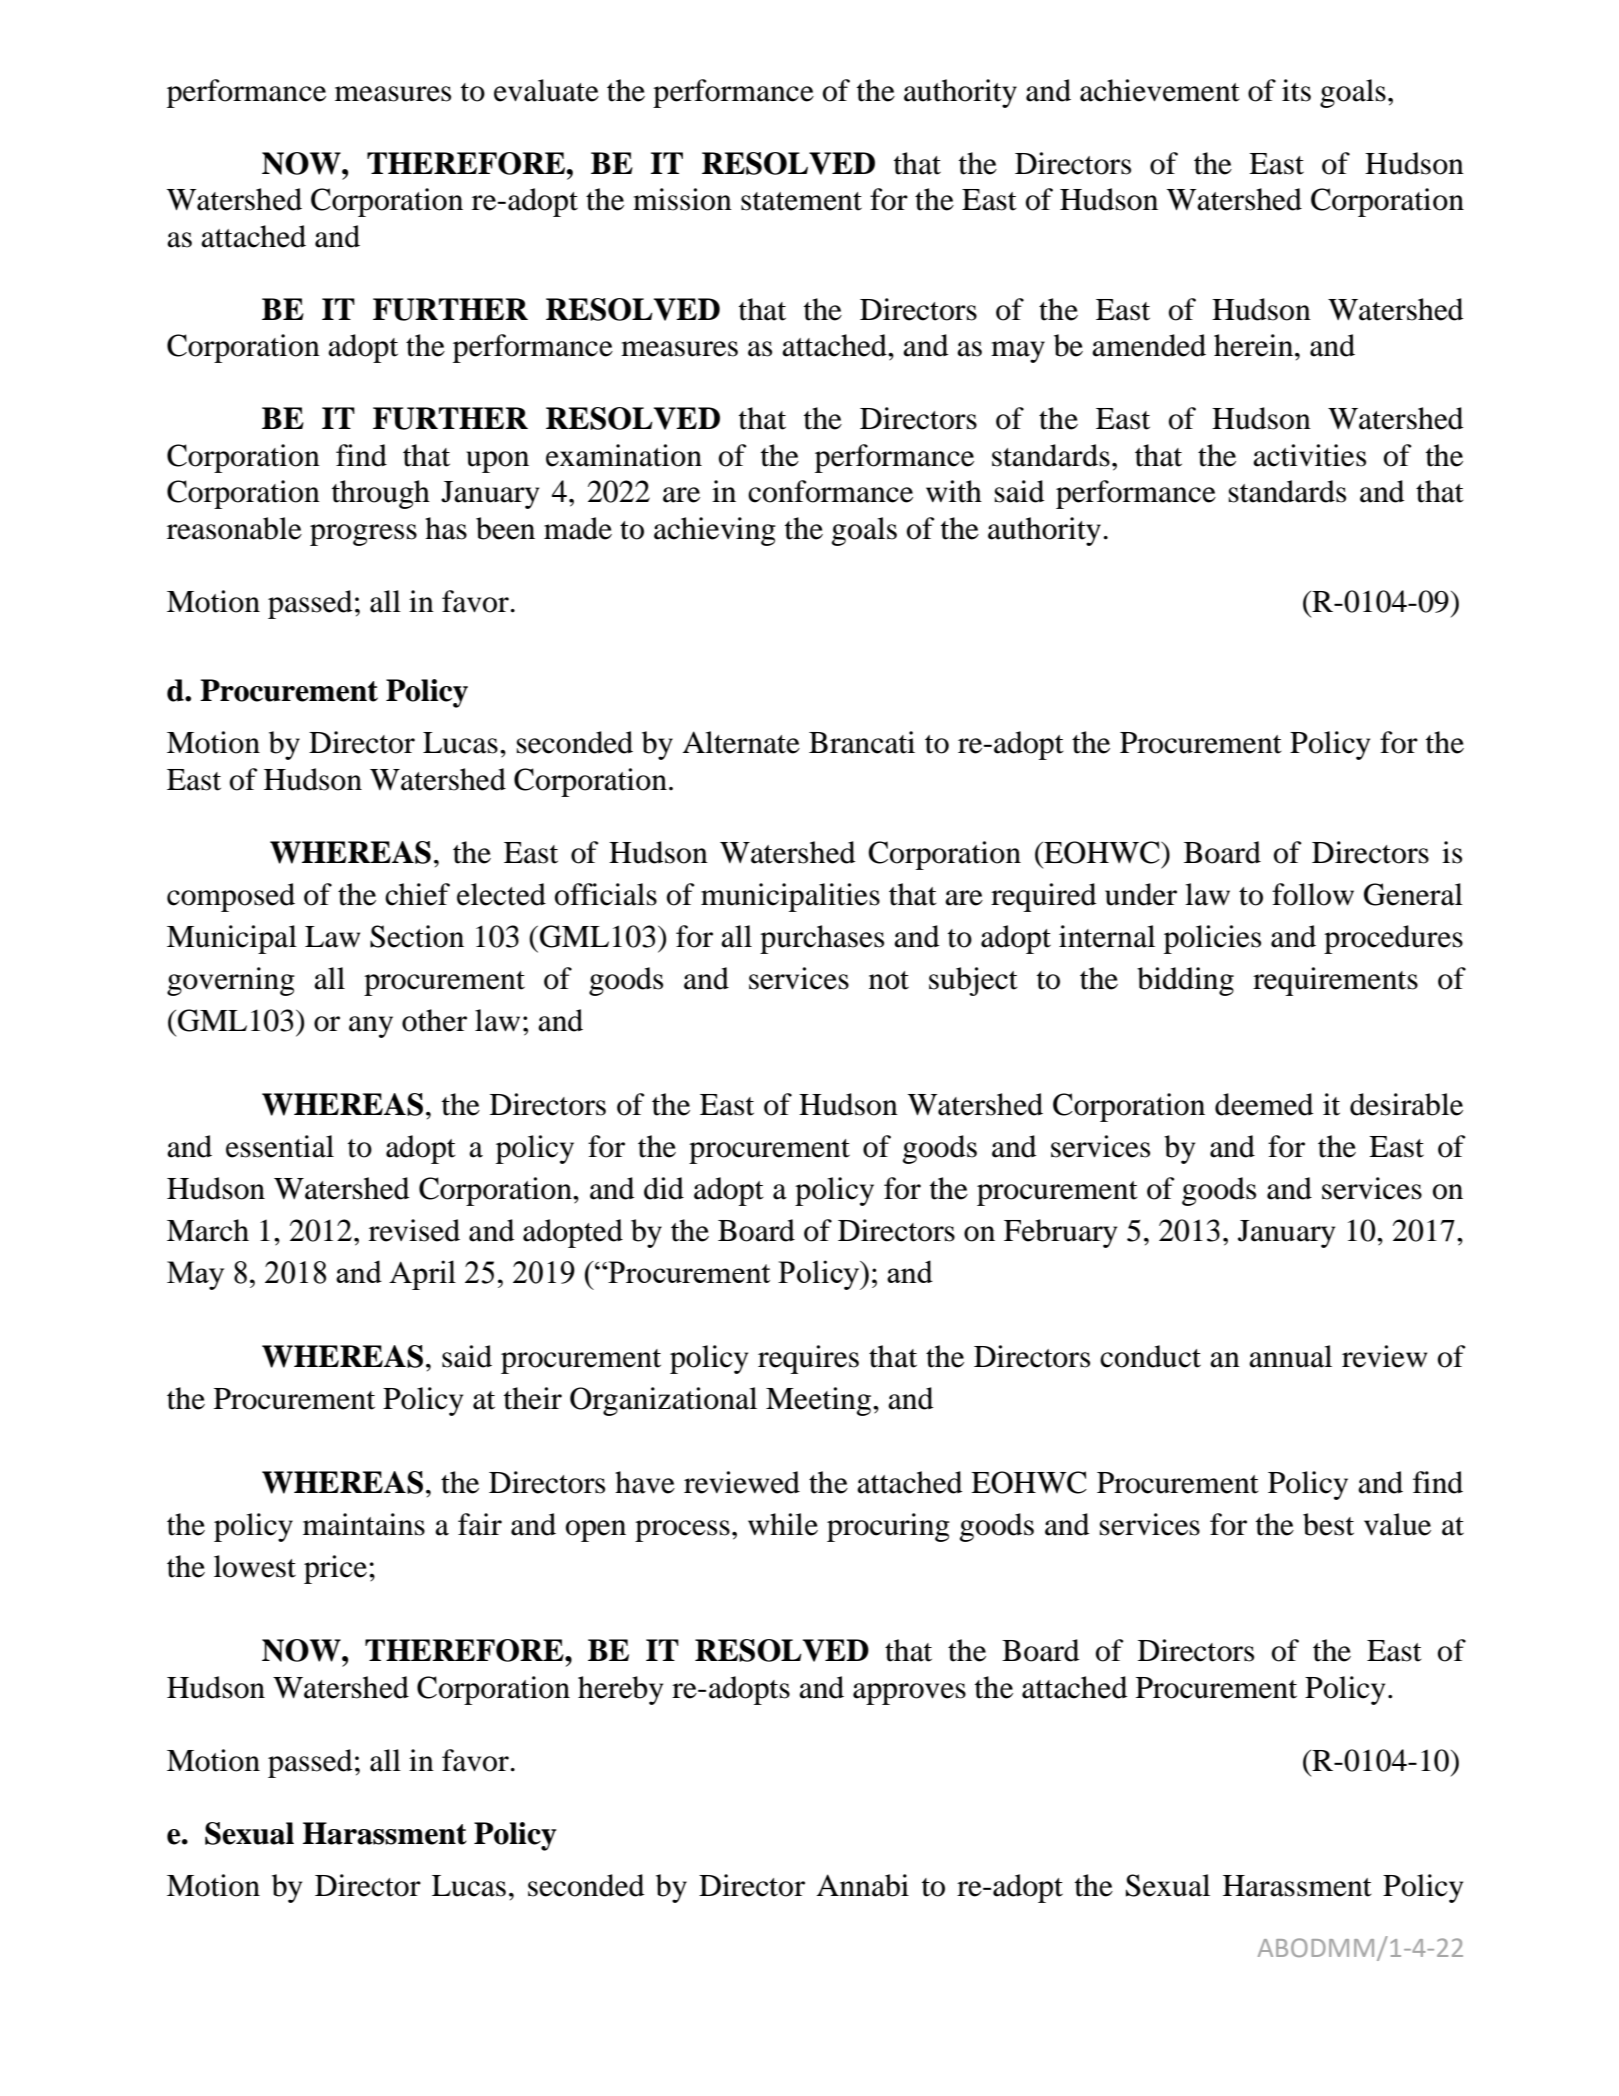 Image resolution: width=1619 pixels, height=2096 pixels. Describe the element at coordinates (664, 1188) in the page. I see `did` at that location.
